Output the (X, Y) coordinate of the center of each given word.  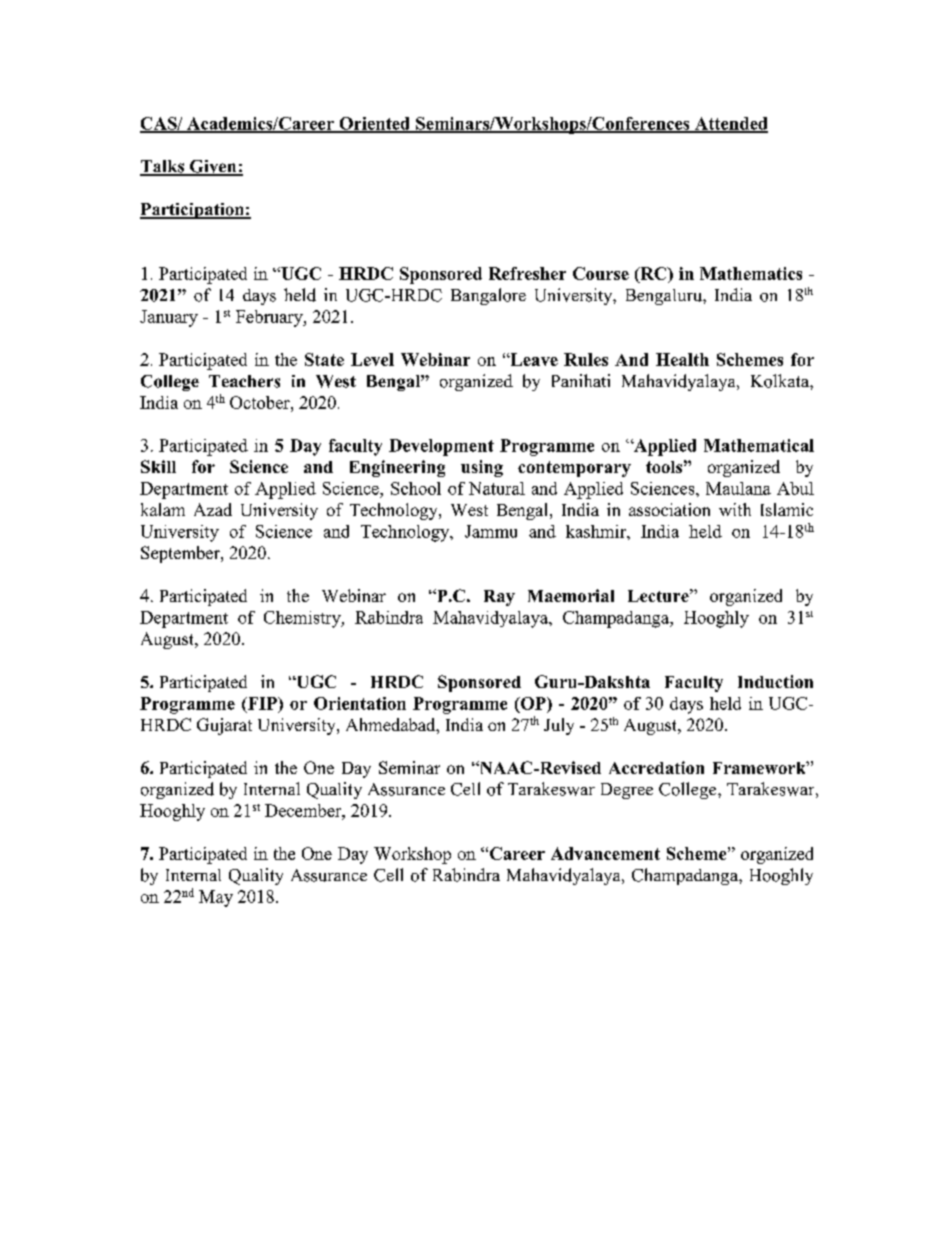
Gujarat (224, 726)
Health (682, 359)
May (216, 898)
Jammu (491, 531)
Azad (213, 509)
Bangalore (488, 296)
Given (213, 167)
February (270, 318)
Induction (775, 681)
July (559, 726)
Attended (730, 124)
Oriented (374, 124)
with (735, 509)
